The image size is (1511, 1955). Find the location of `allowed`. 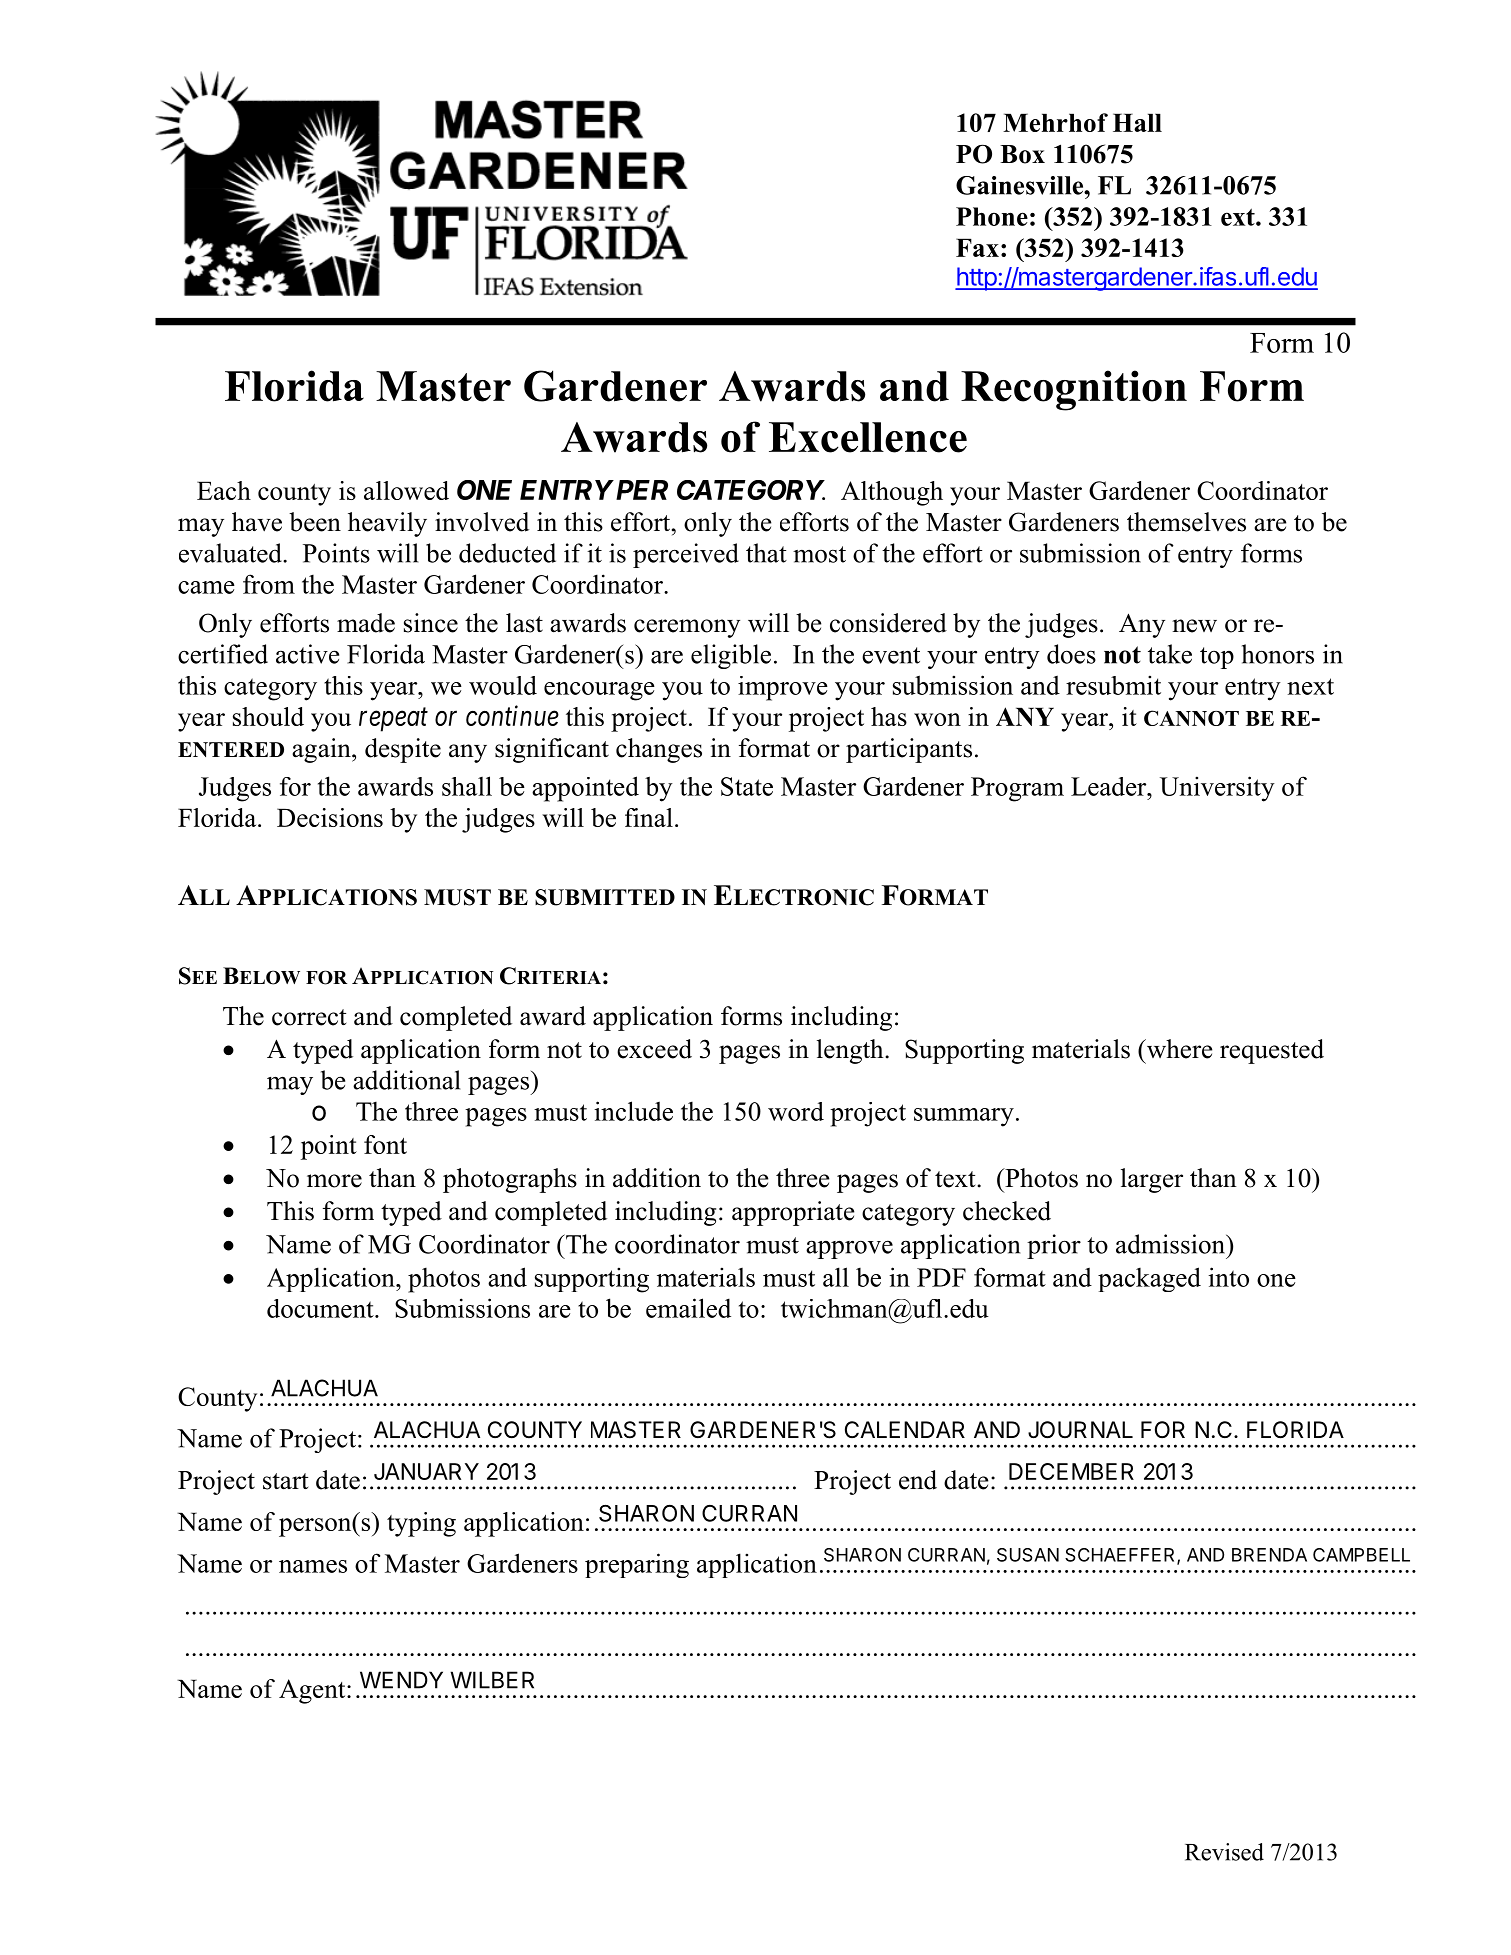

allowed is located at coordinates (406, 490).
